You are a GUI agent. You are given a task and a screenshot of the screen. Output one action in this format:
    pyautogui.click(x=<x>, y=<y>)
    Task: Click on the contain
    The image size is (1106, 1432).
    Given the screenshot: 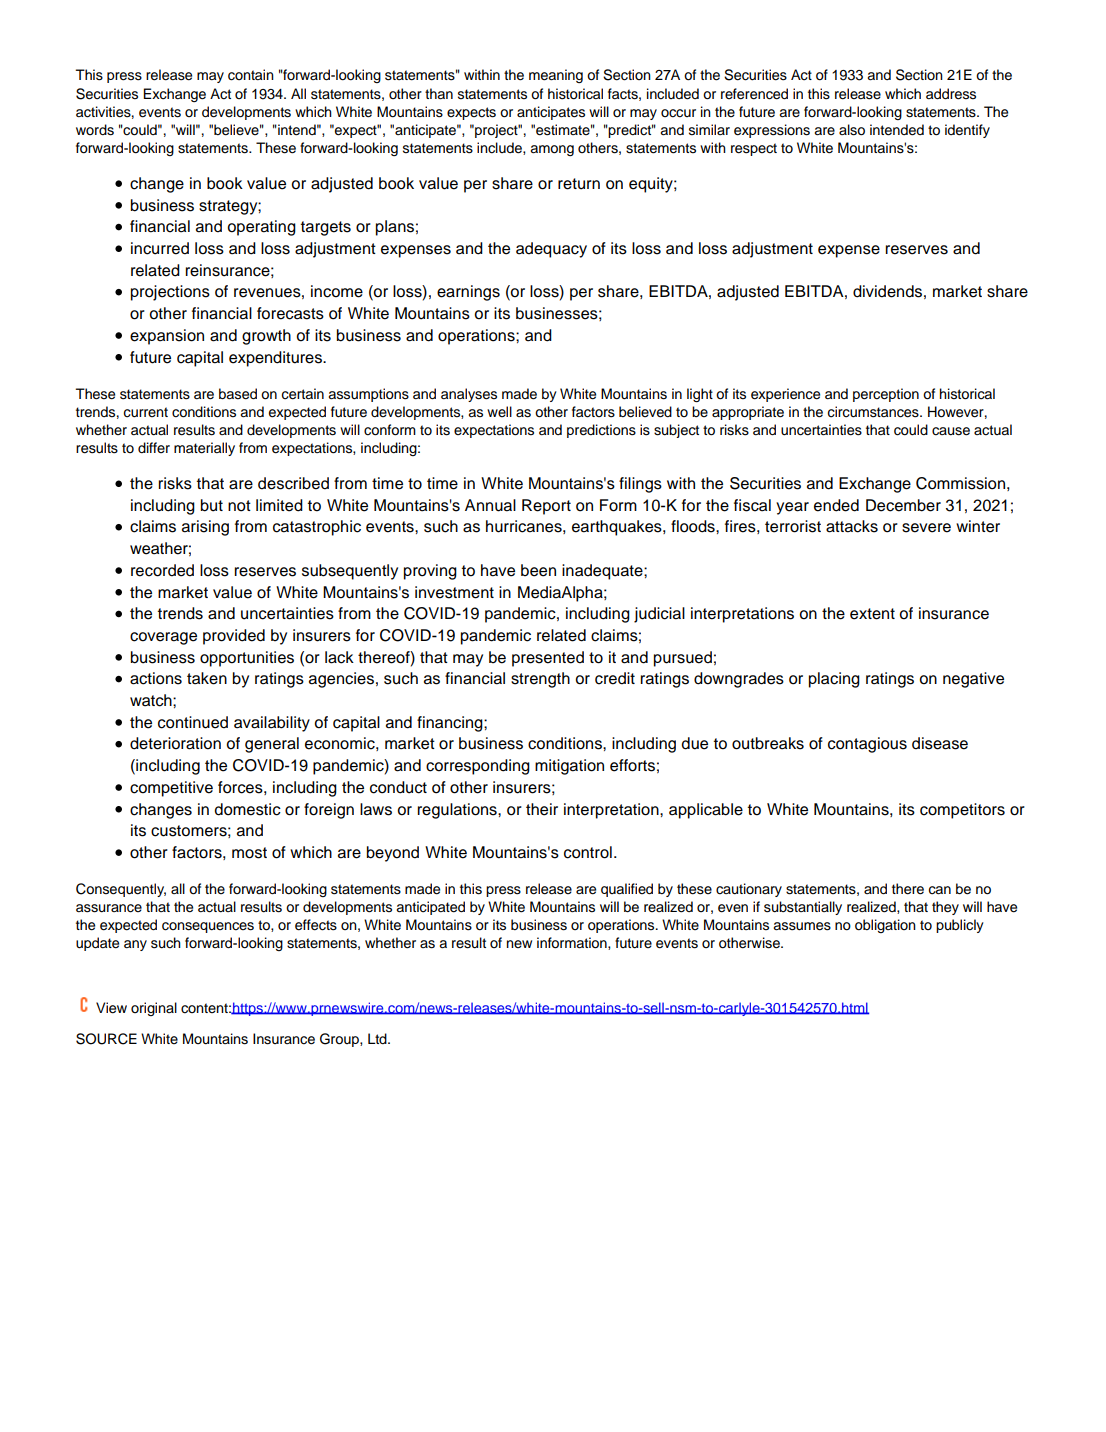 What is the action you would take?
    pyautogui.click(x=251, y=75)
